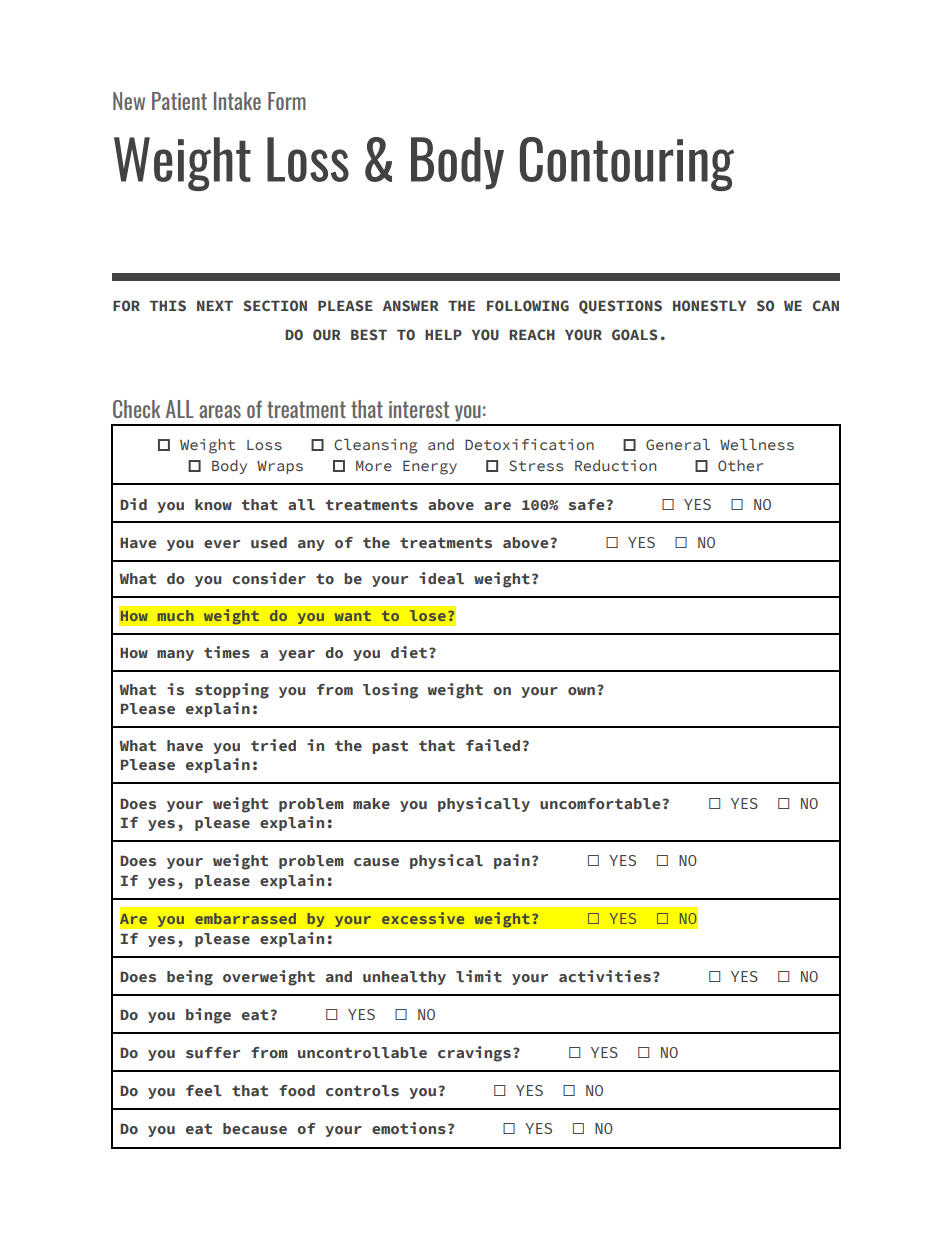 Image resolution: width=952 pixels, height=1233 pixels. Describe the element at coordinates (273, 745) in the document. I see `tried` at that location.
